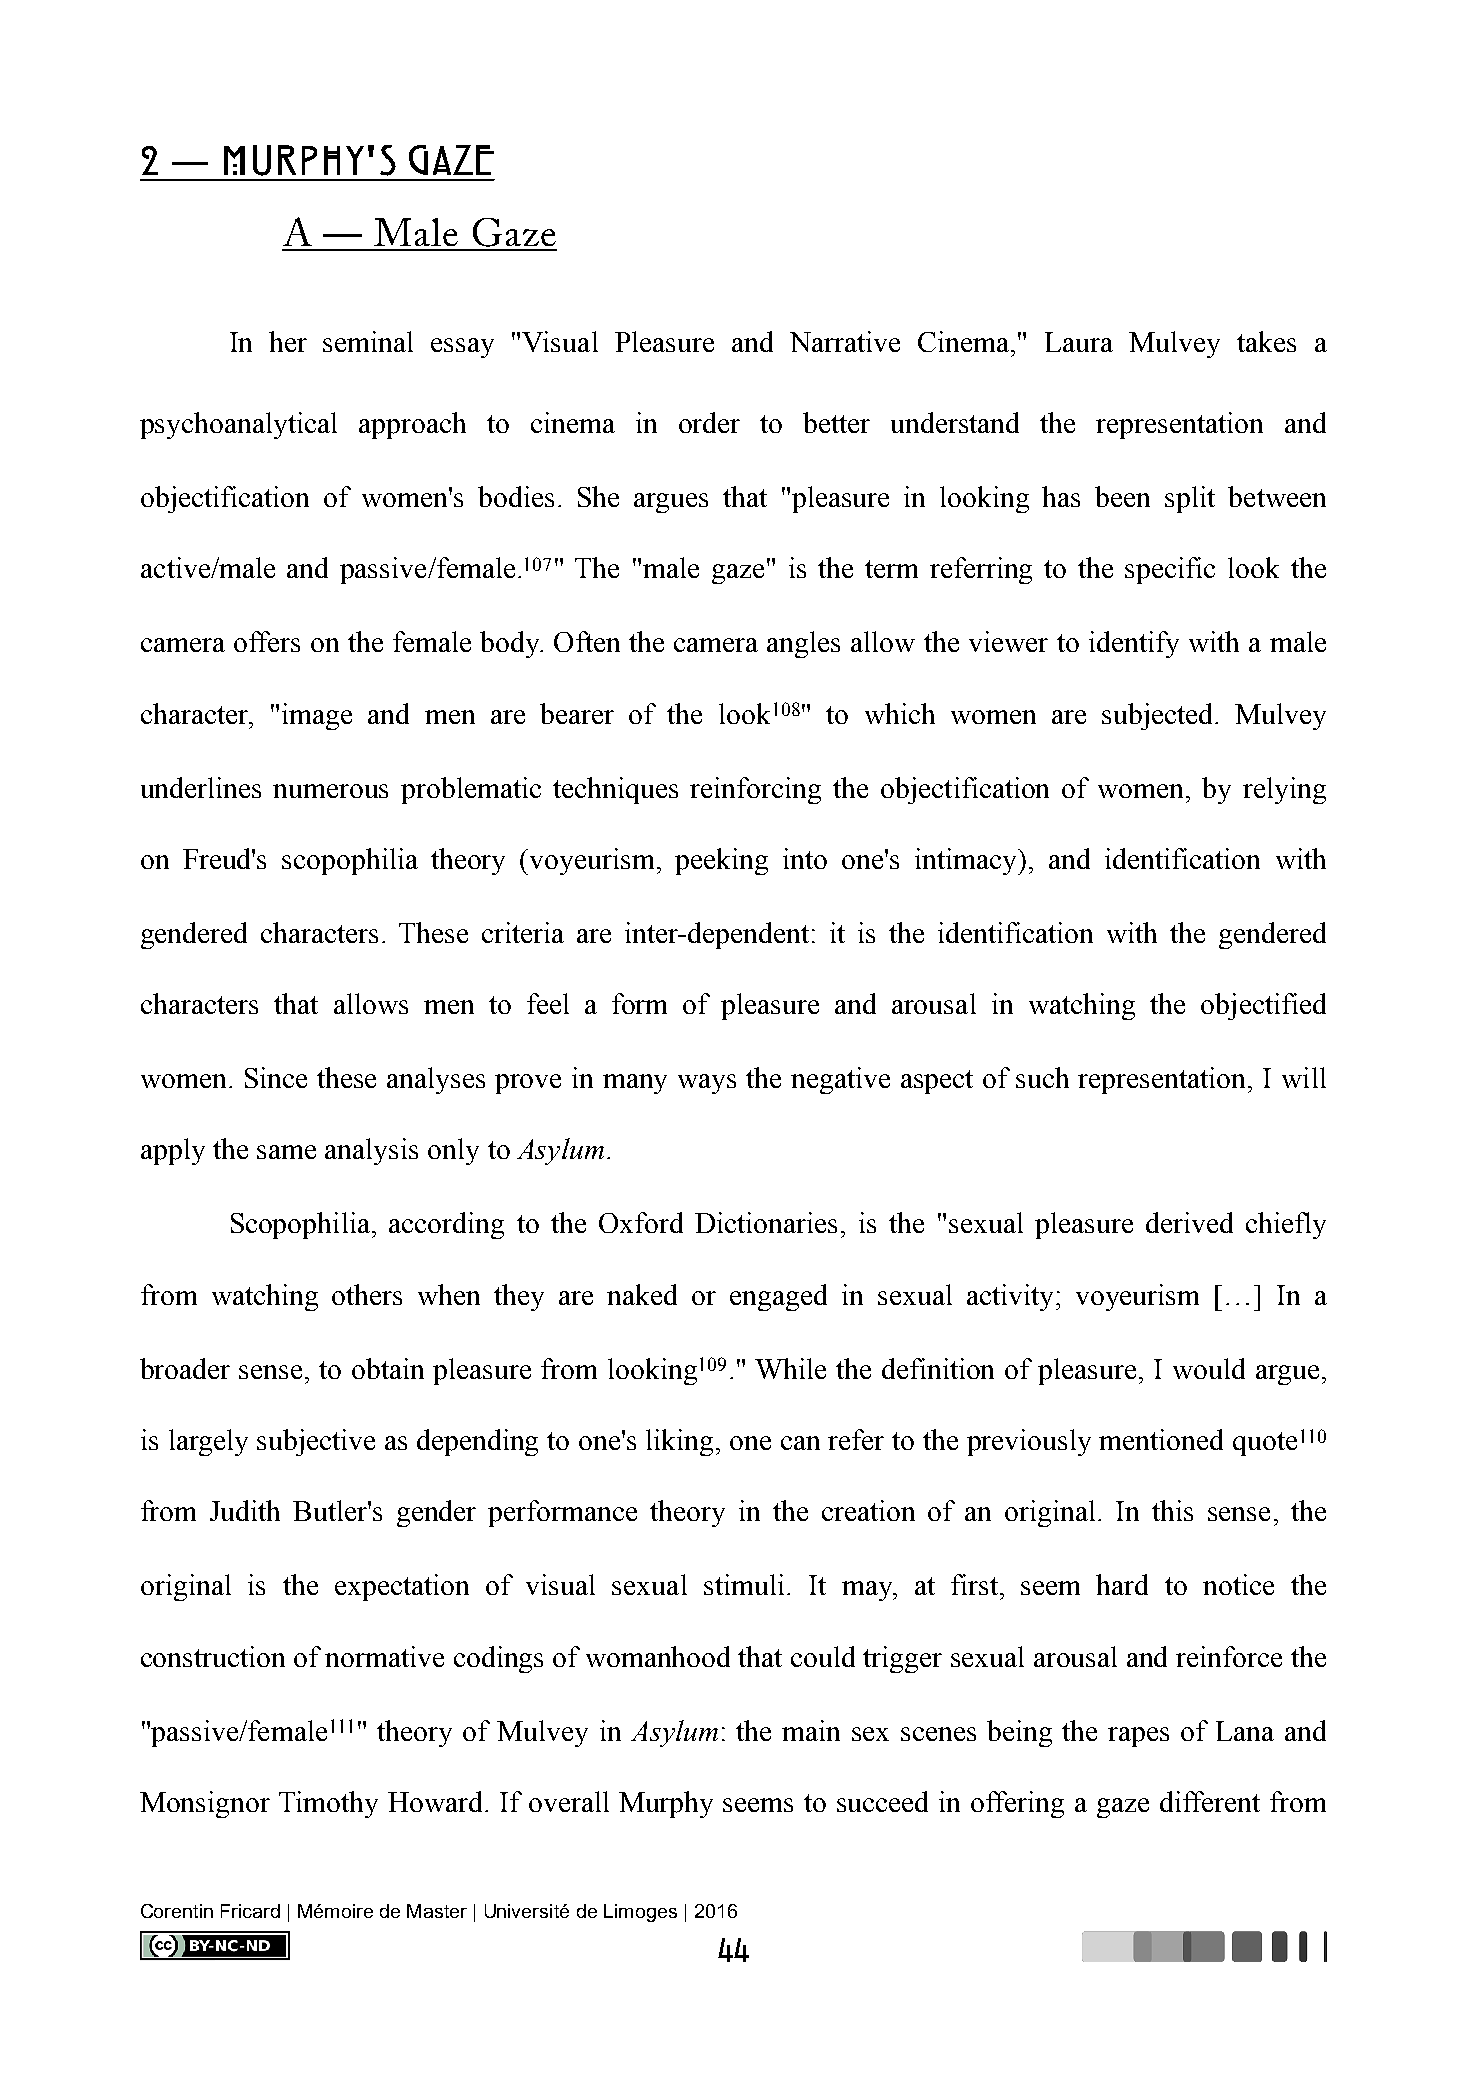 The width and height of the page is (1466, 2073). Describe the element at coordinates (1079, 342) in the page. I see `Laura` at that location.
